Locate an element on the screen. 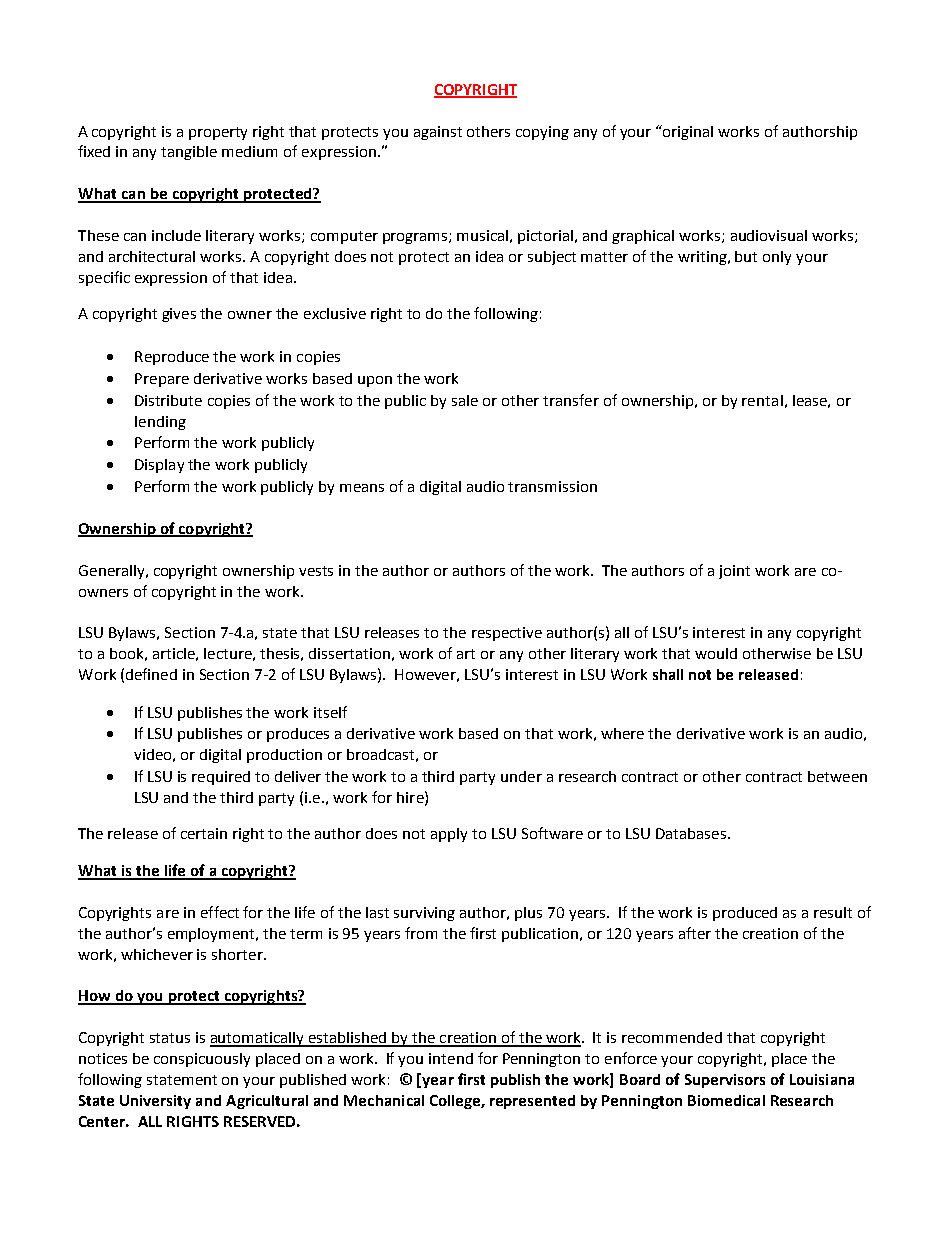 The width and height of the screenshot is (952, 1233). respective is located at coordinates (507, 634).
